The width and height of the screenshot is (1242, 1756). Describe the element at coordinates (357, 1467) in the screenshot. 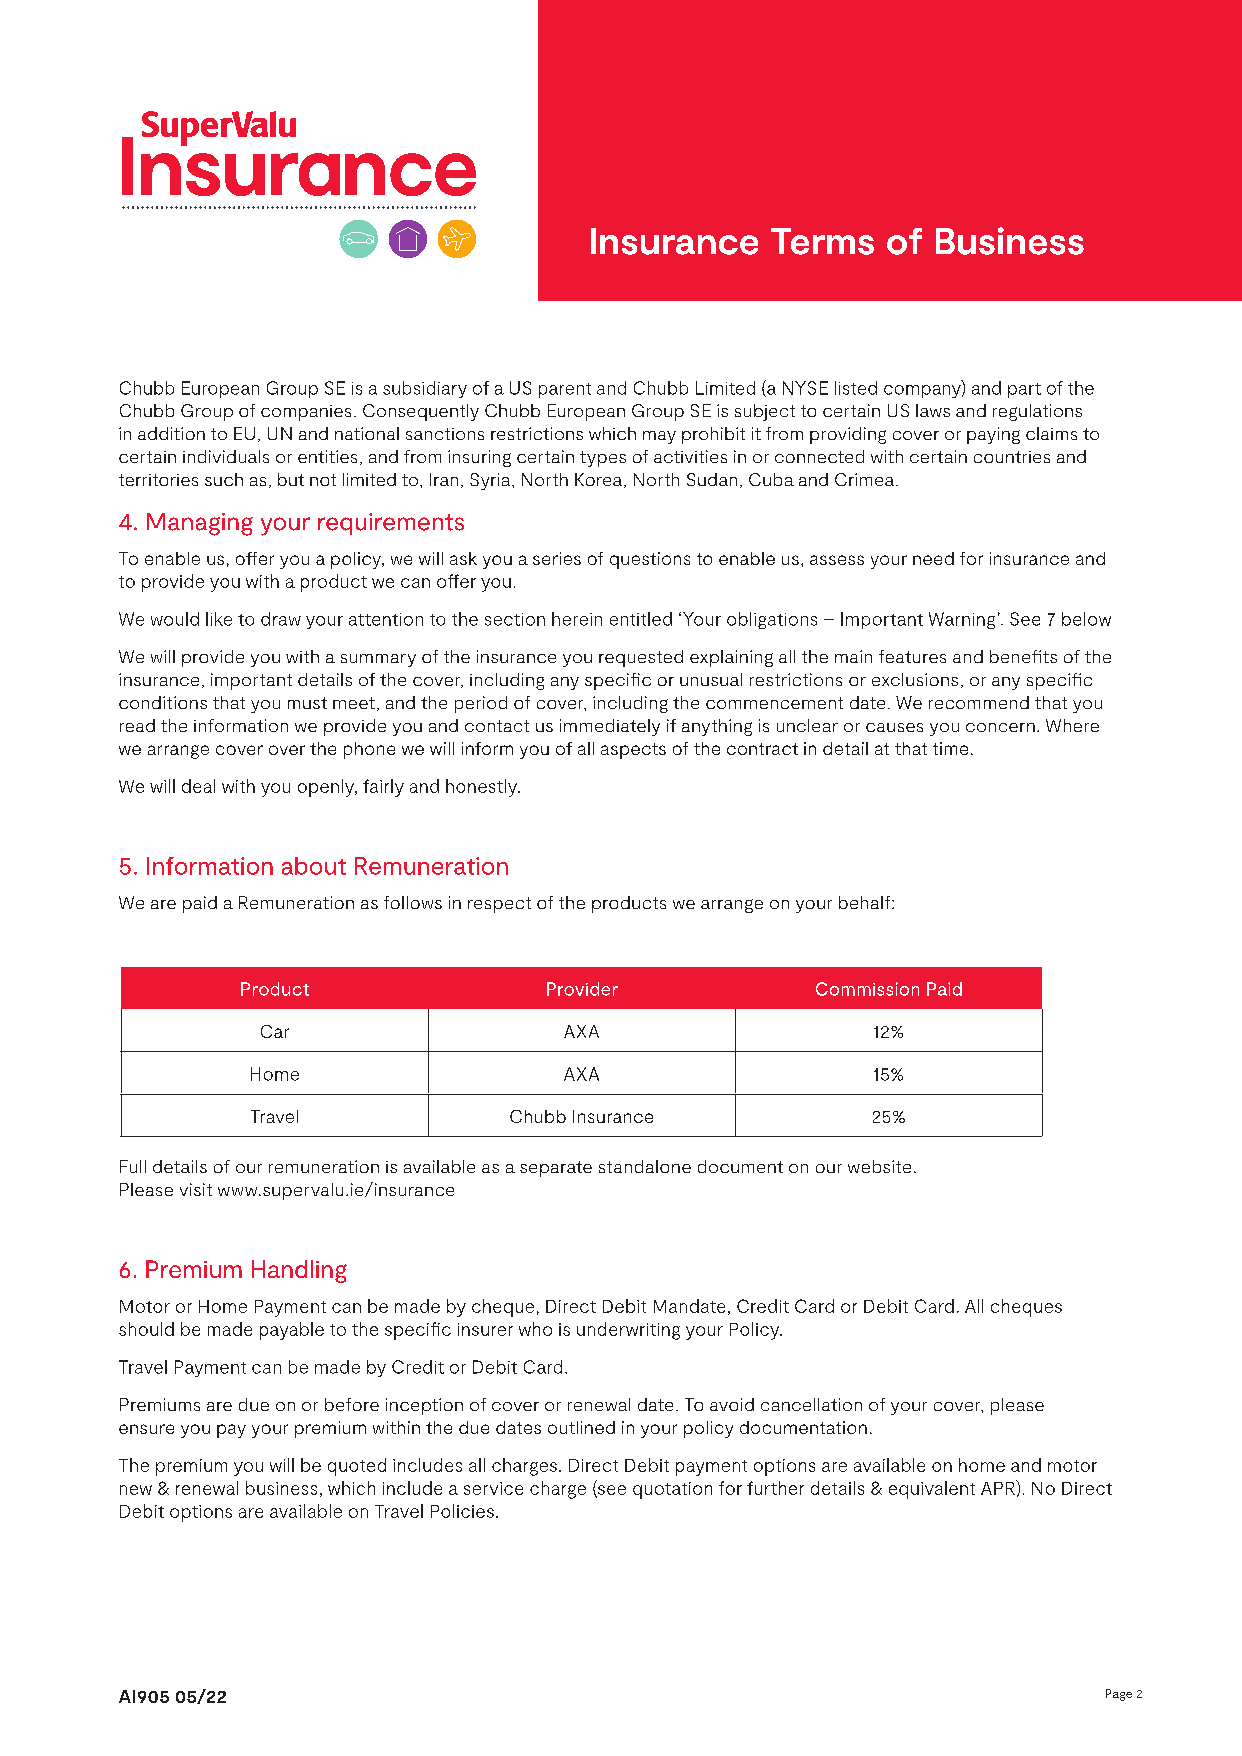

I see `quoted` at that location.
